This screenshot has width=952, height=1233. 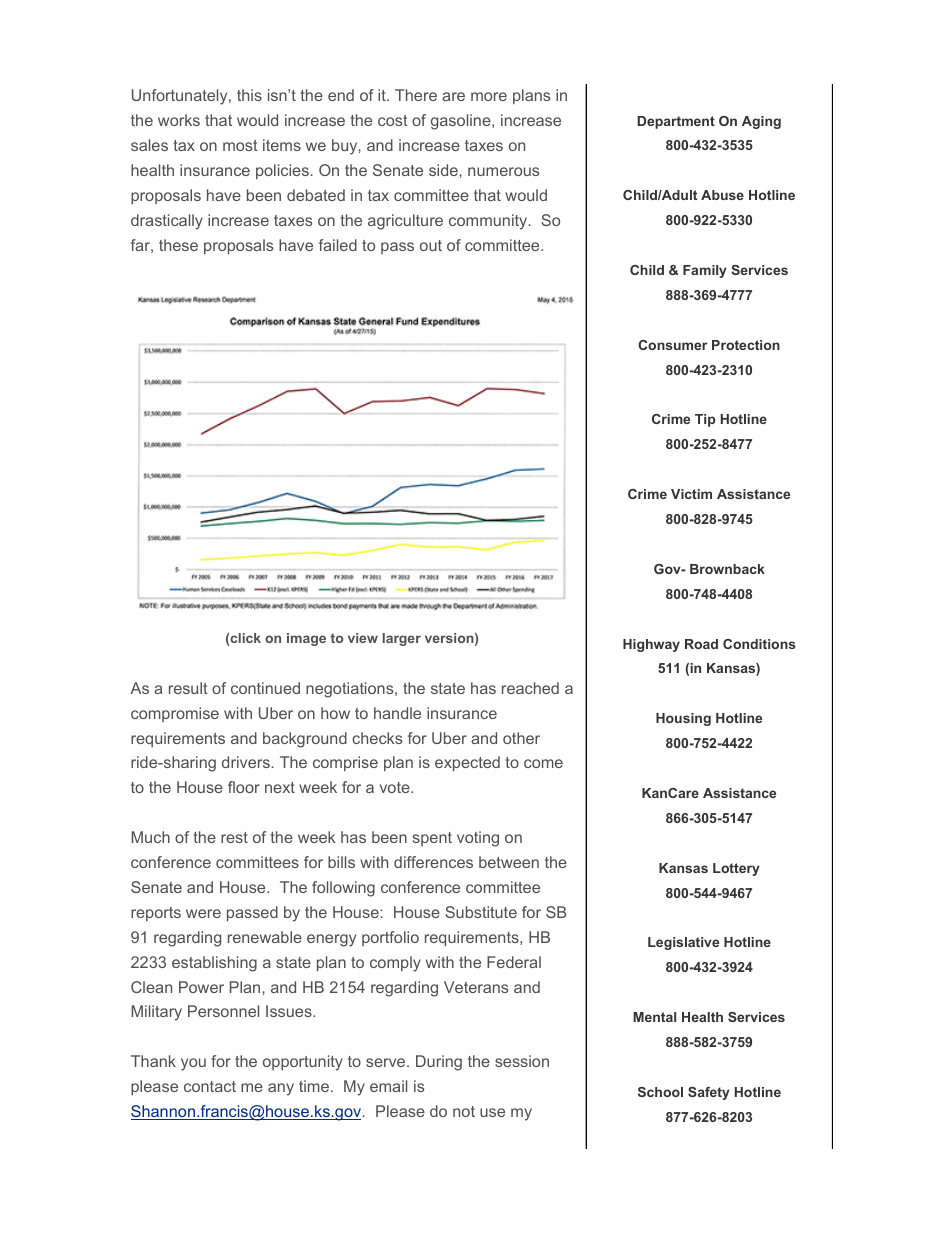 What do you see at coordinates (210, 1086) in the screenshot?
I see `contact` at bounding box center [210, 1086].
